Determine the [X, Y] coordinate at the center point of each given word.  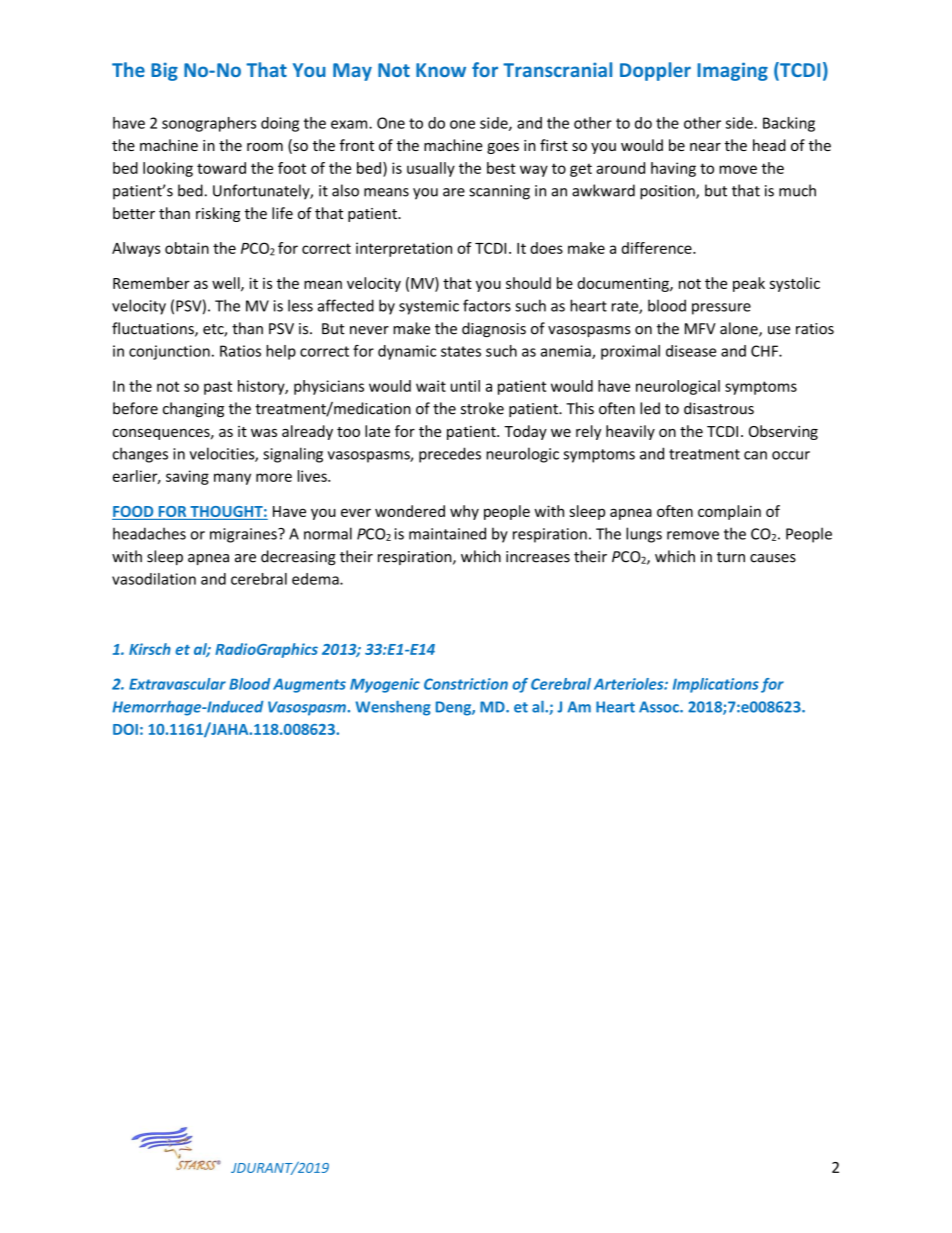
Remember [151, 283]
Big [164, 71]
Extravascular [177, 684]
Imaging [732, 71]
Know [441, 70]
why [464, 512]
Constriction [466, 684]
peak [749, 284]
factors [487, 305]
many [232, 479]
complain [729, 512]
